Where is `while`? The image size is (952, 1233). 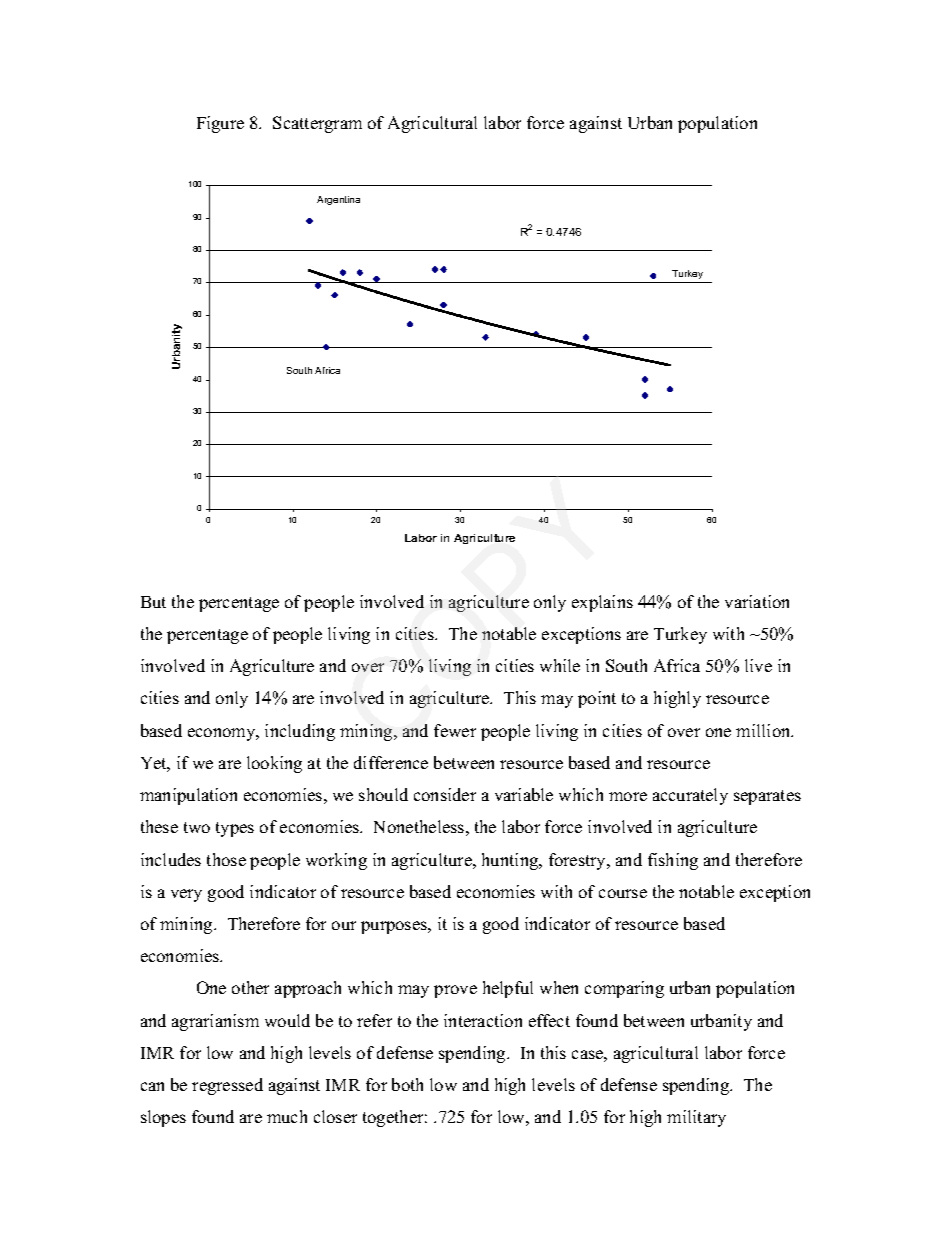 while is located at coordinates (560, 665).
